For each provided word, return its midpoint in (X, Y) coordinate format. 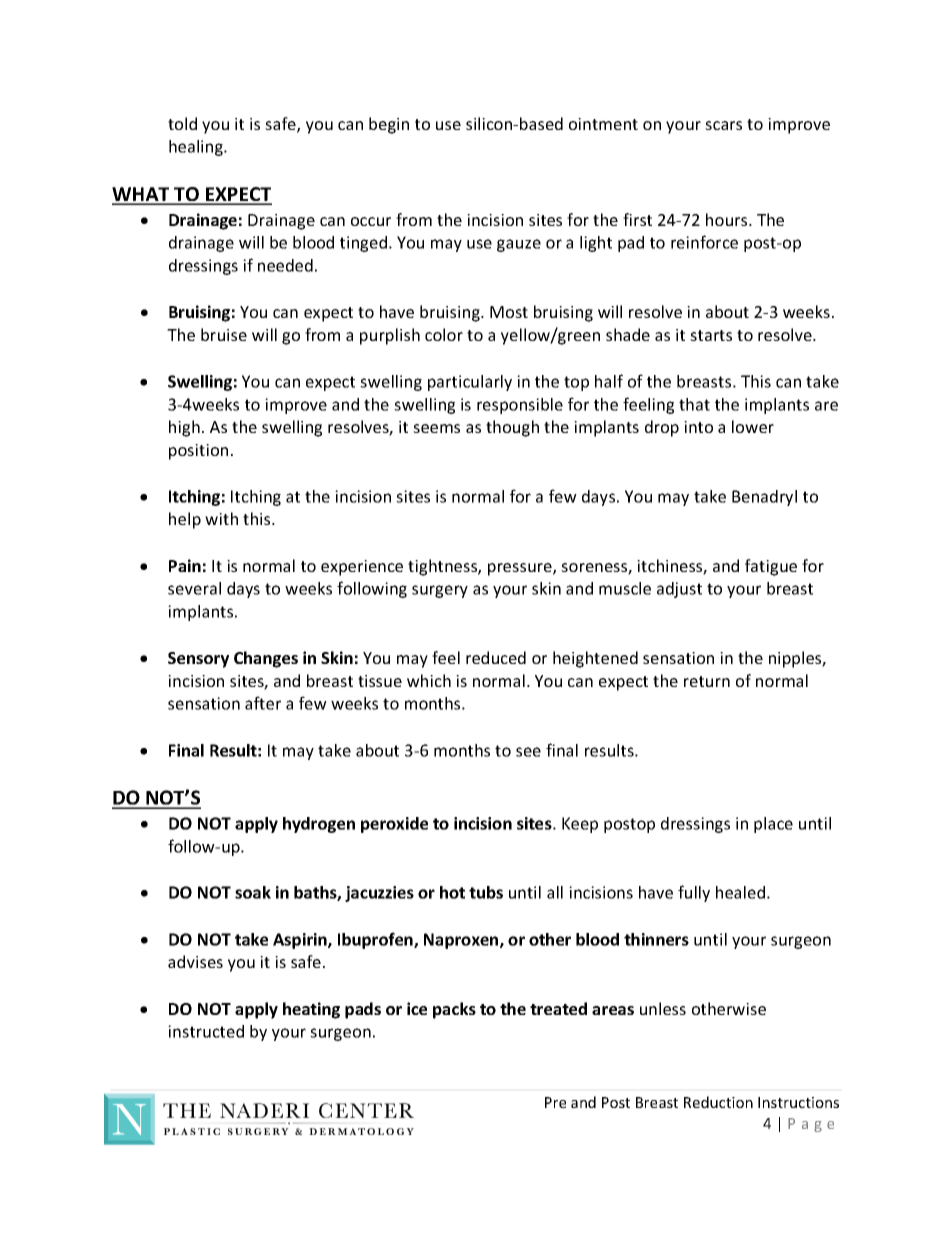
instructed (206, 1031)
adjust (679, 590)
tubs (486, 892)
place (773, 825)
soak (253, 892)
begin (389, 125)
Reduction (718, 1102)
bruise (224, 334)
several (194, 588)
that (694, 404)
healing (197, 148)
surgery (440, 591)
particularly (470, 383)
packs (454, 1010)
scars (723, 125)
